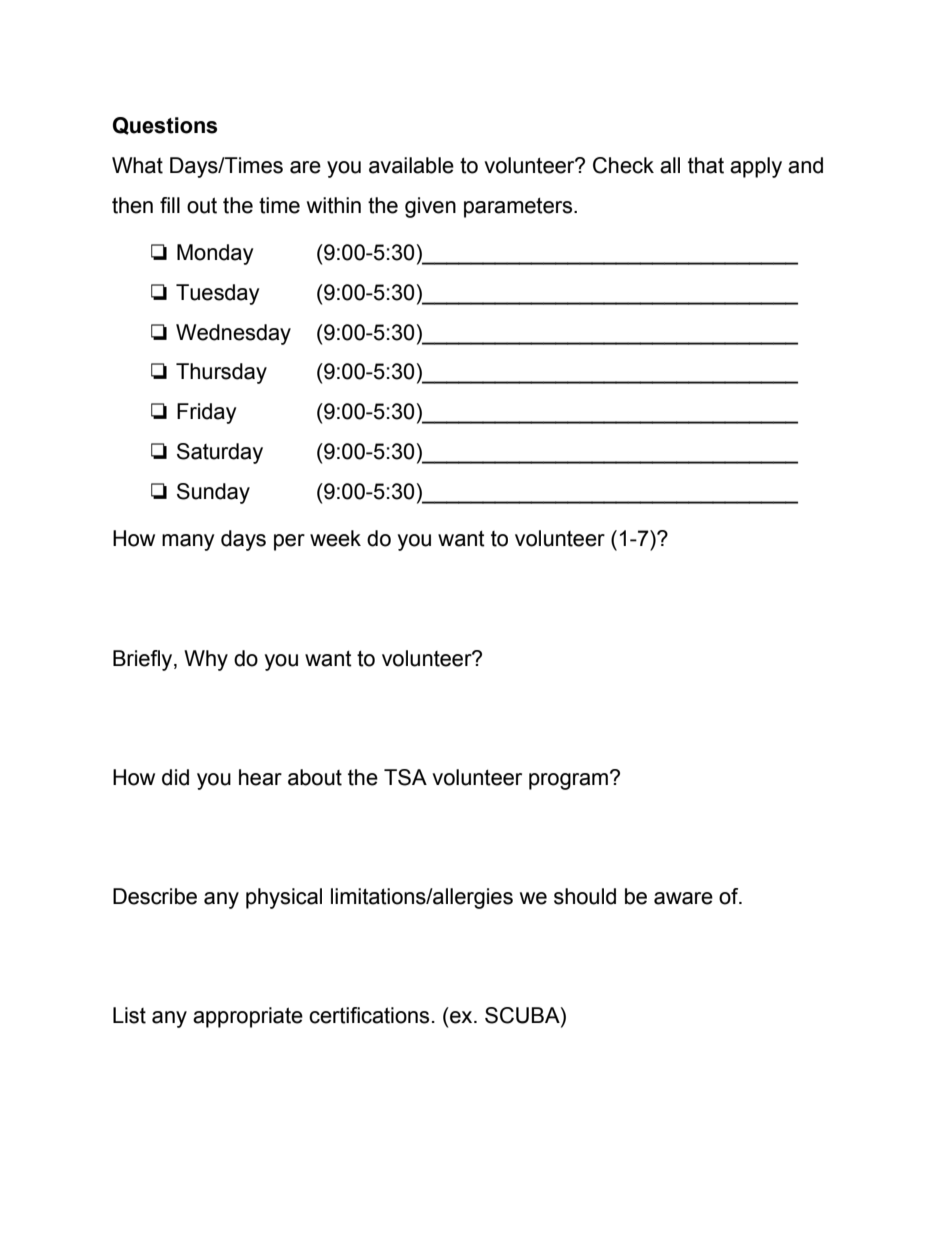 Image resolution: width=952 pixels, height=1233 pixels. Describe the element at coordinates (369, 1015) in the image. I see `certifications` at that location.
